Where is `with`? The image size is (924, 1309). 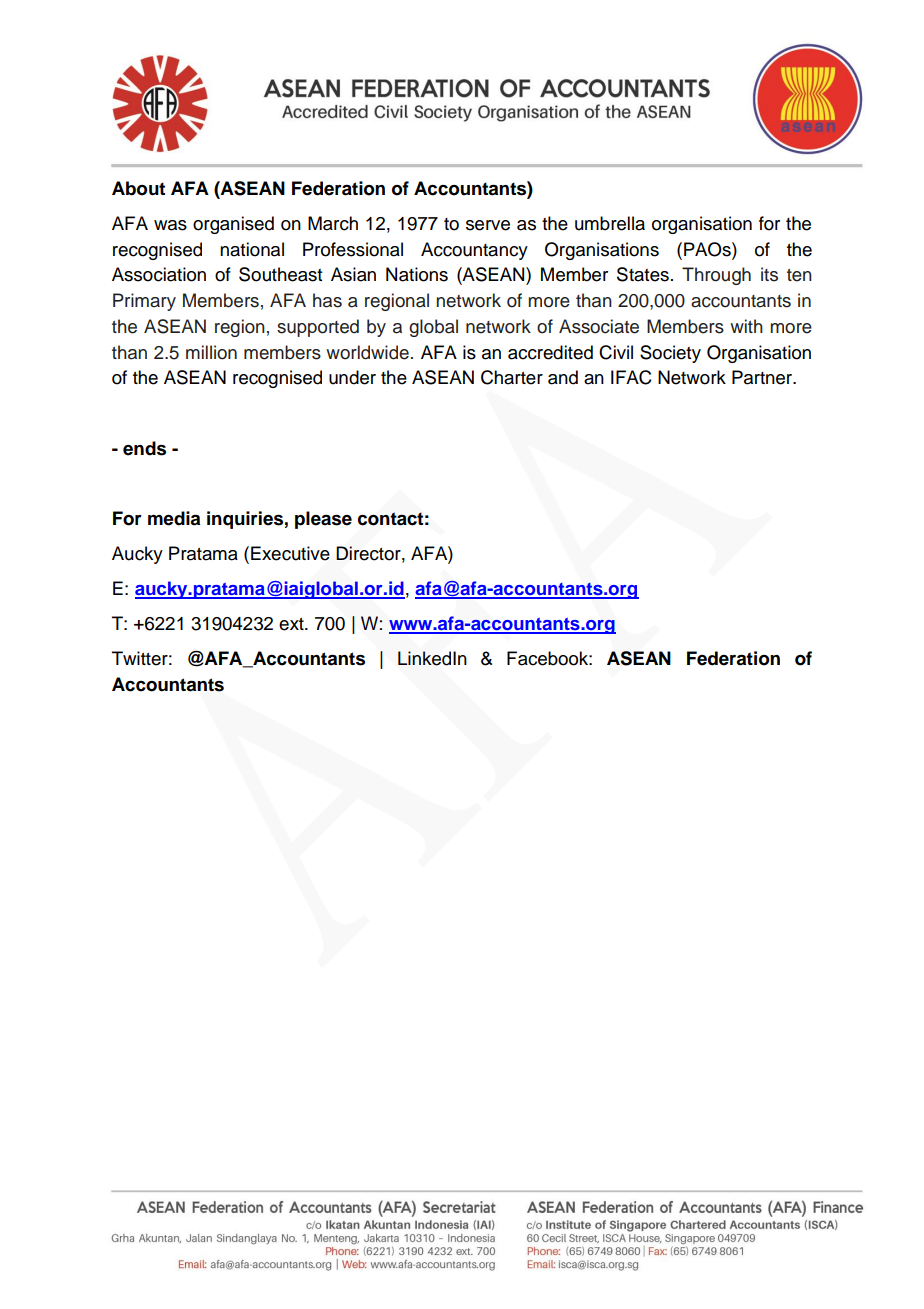 with is located at coordinates (746, 326).
